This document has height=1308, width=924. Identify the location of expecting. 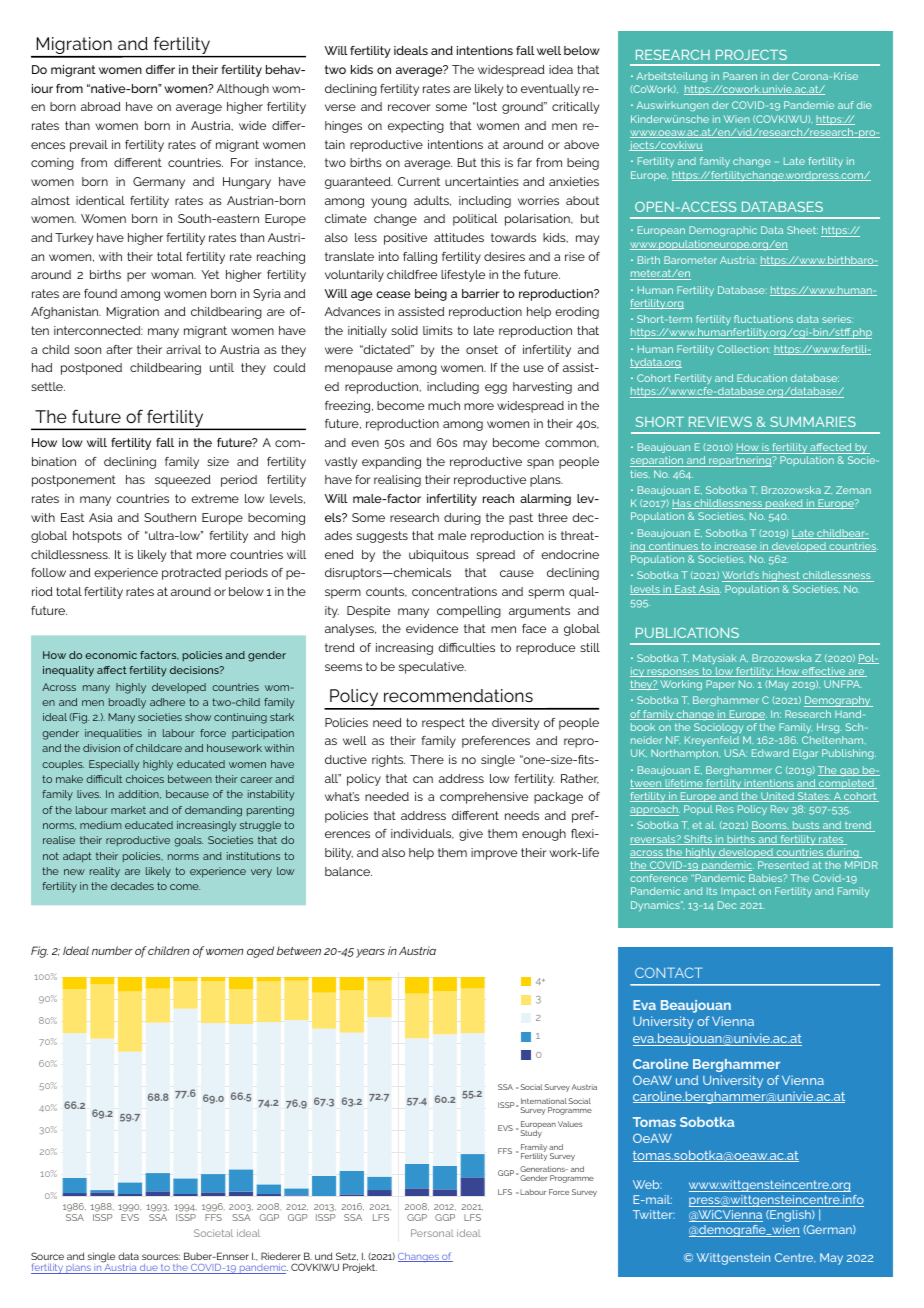
(416, 127).
